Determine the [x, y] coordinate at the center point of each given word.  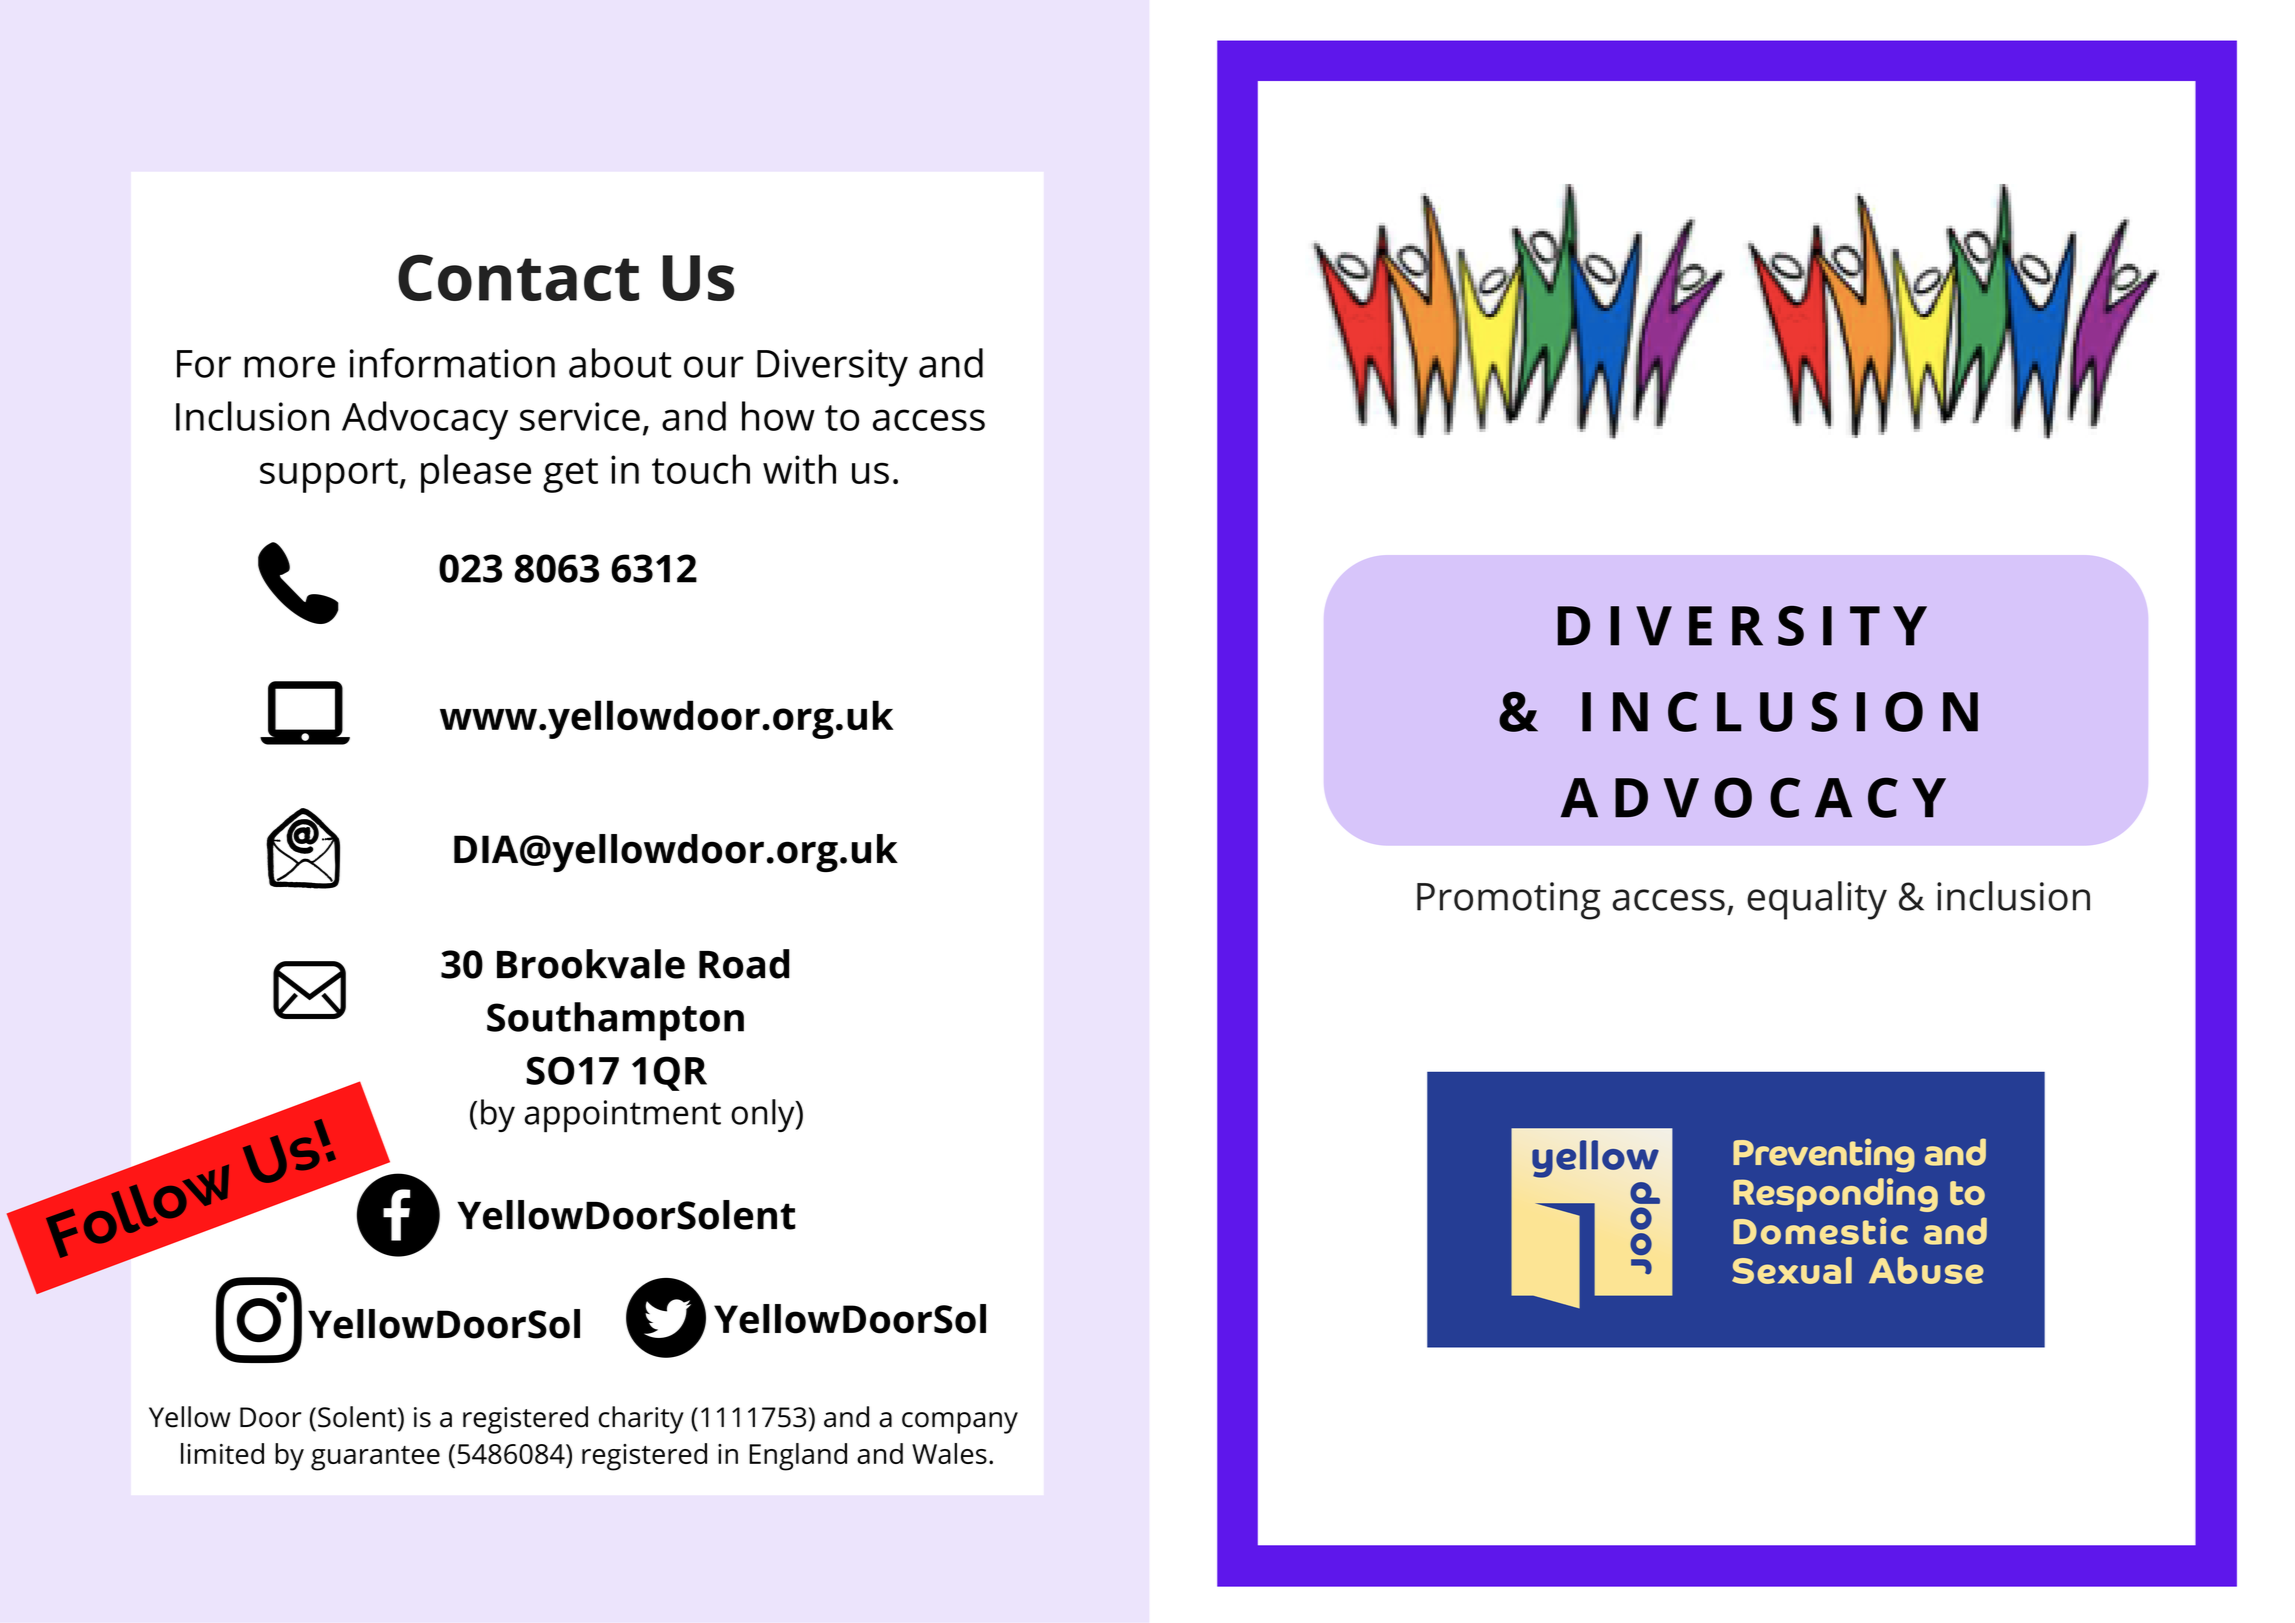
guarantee [375, 1458]
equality [1817, 900]
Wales [949, 1453]
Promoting [1509, 901]
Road [744, 964]
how [778, 416]
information [452, 363]
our [714, 367]
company [960, 1423]
